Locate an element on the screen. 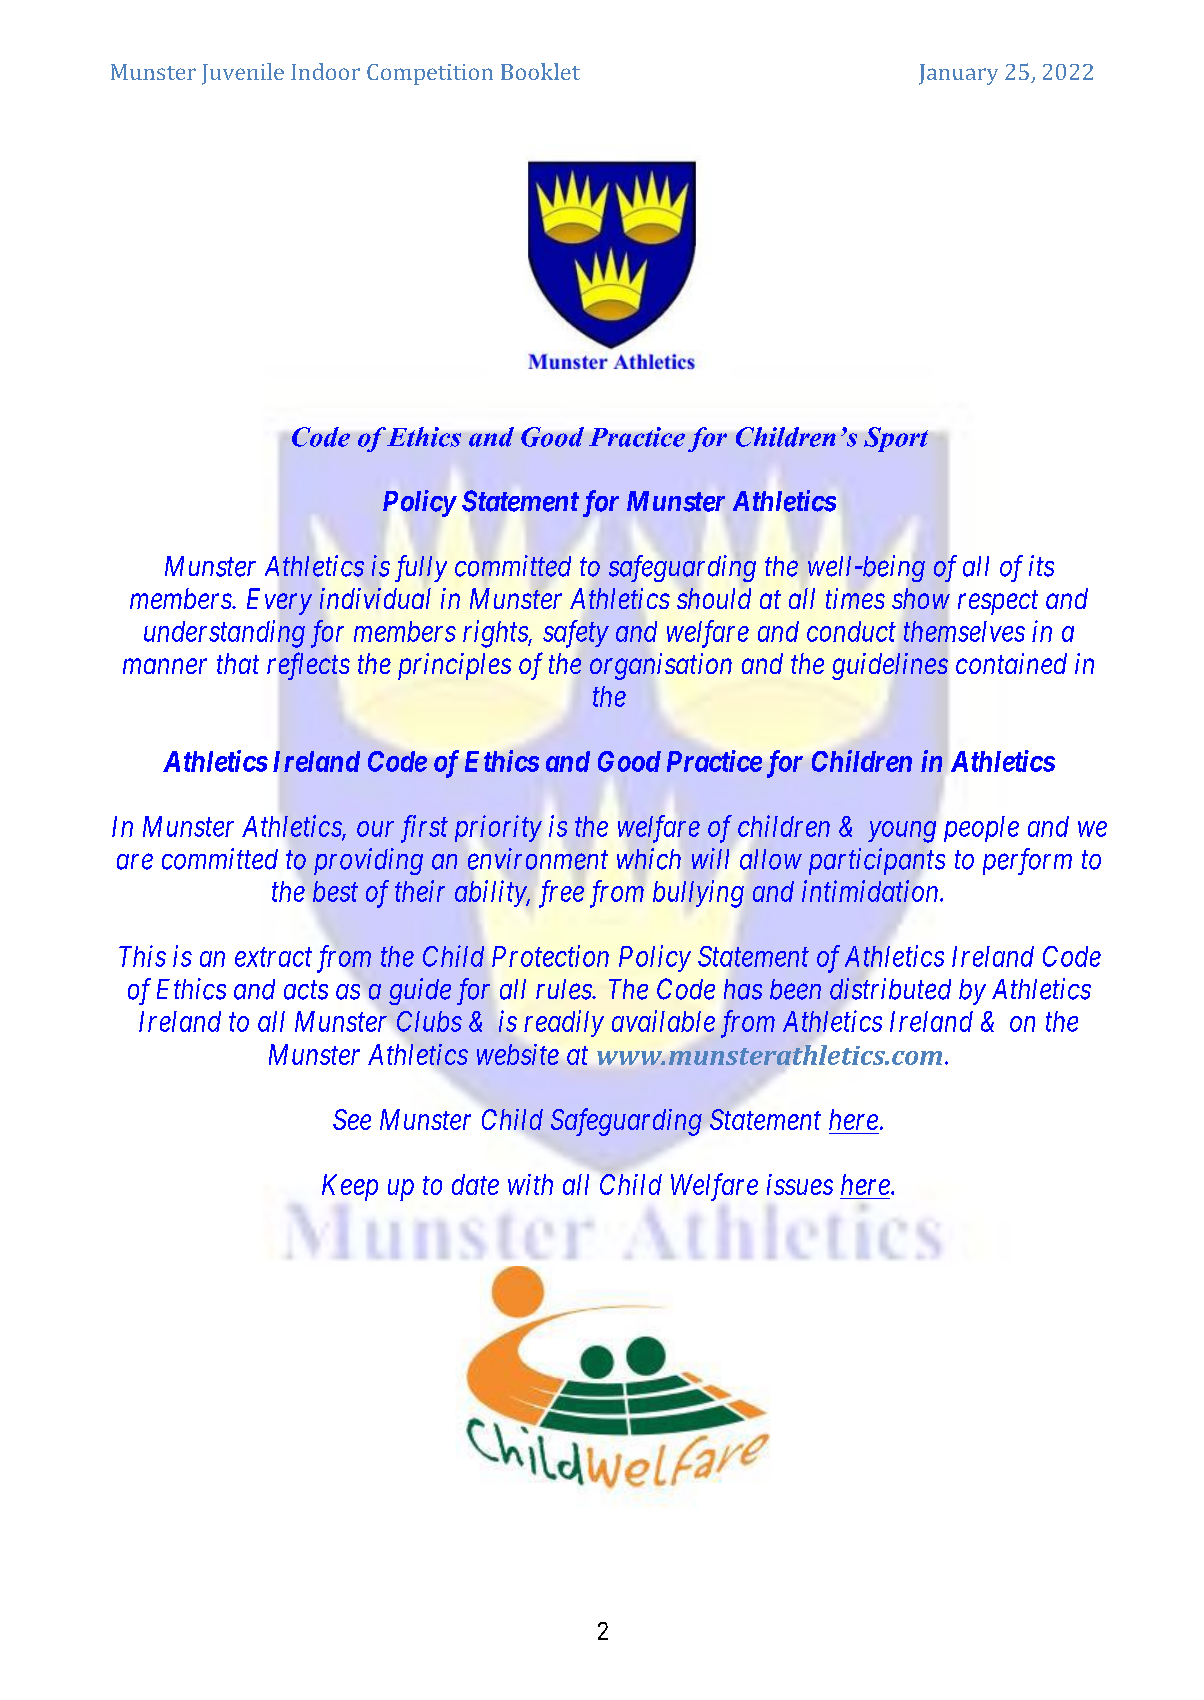 This screenshot has height=1700, width=1204. issues is located at coordinates (800, 1184).
